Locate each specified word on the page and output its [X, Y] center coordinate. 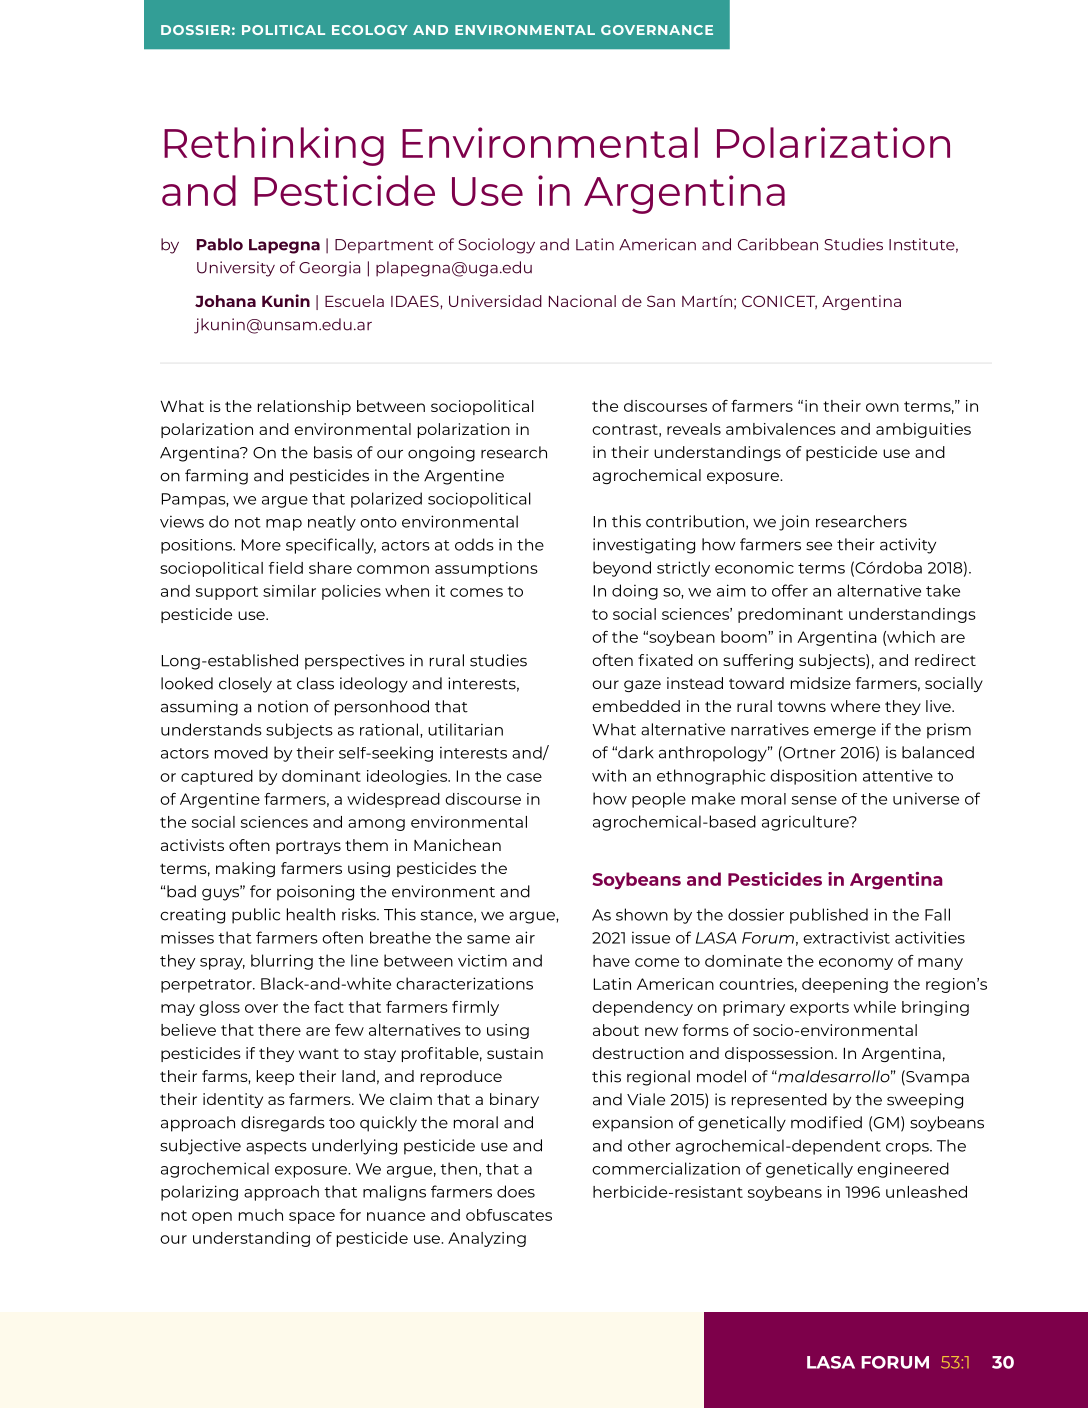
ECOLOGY [370, 30]
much [261, 1215]
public [256, 916]
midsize [821, 683]
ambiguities [923, 430]
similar [289, 591]
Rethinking [274, 146]
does [516, 1191]
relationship [304, 407]
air [525, 937]
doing [635, 592]
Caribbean [778, 244]
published [829, 916]
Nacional [582, 301]
